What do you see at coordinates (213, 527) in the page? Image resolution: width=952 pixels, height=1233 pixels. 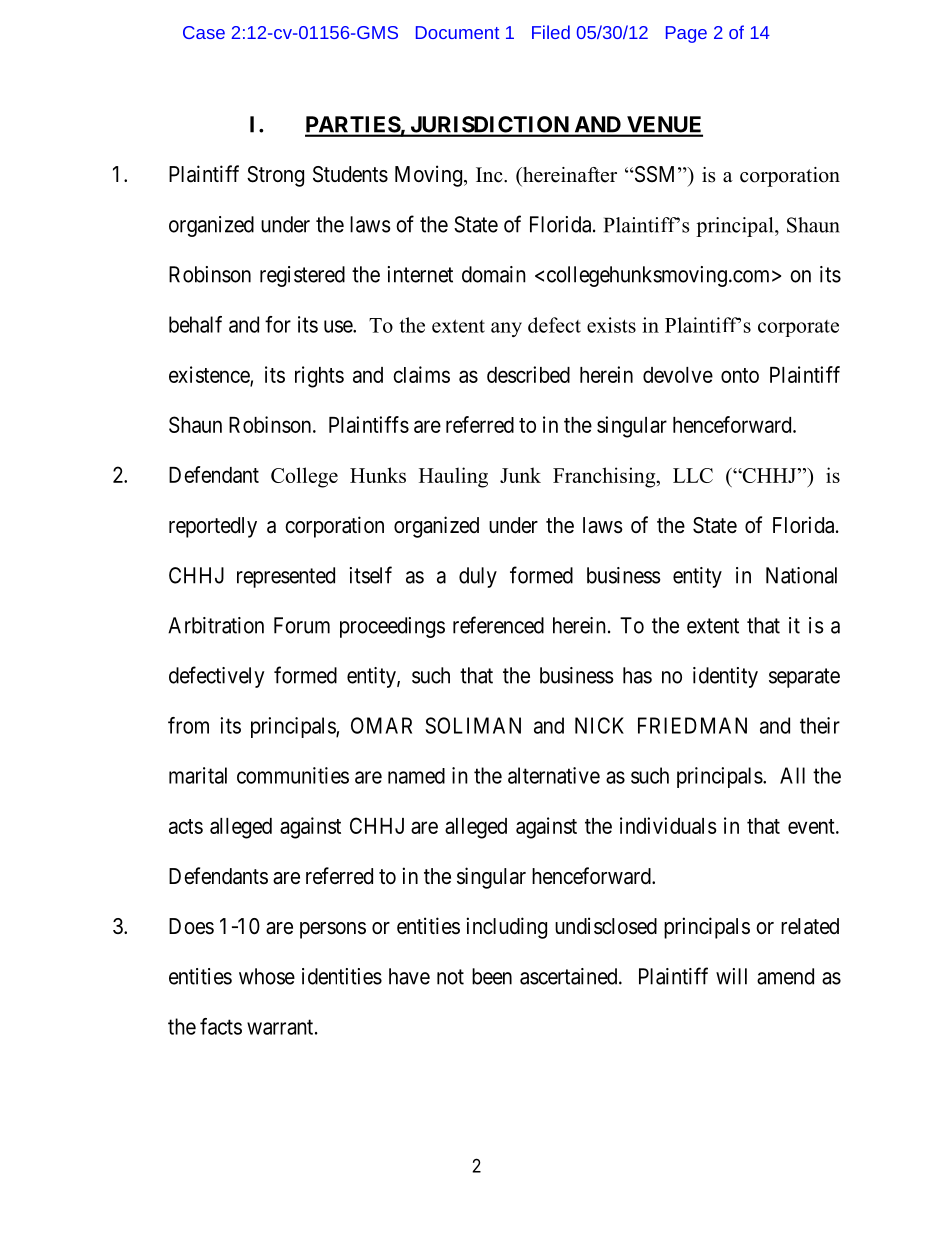 I see `reportedly` at bounding box center [213, 527].
